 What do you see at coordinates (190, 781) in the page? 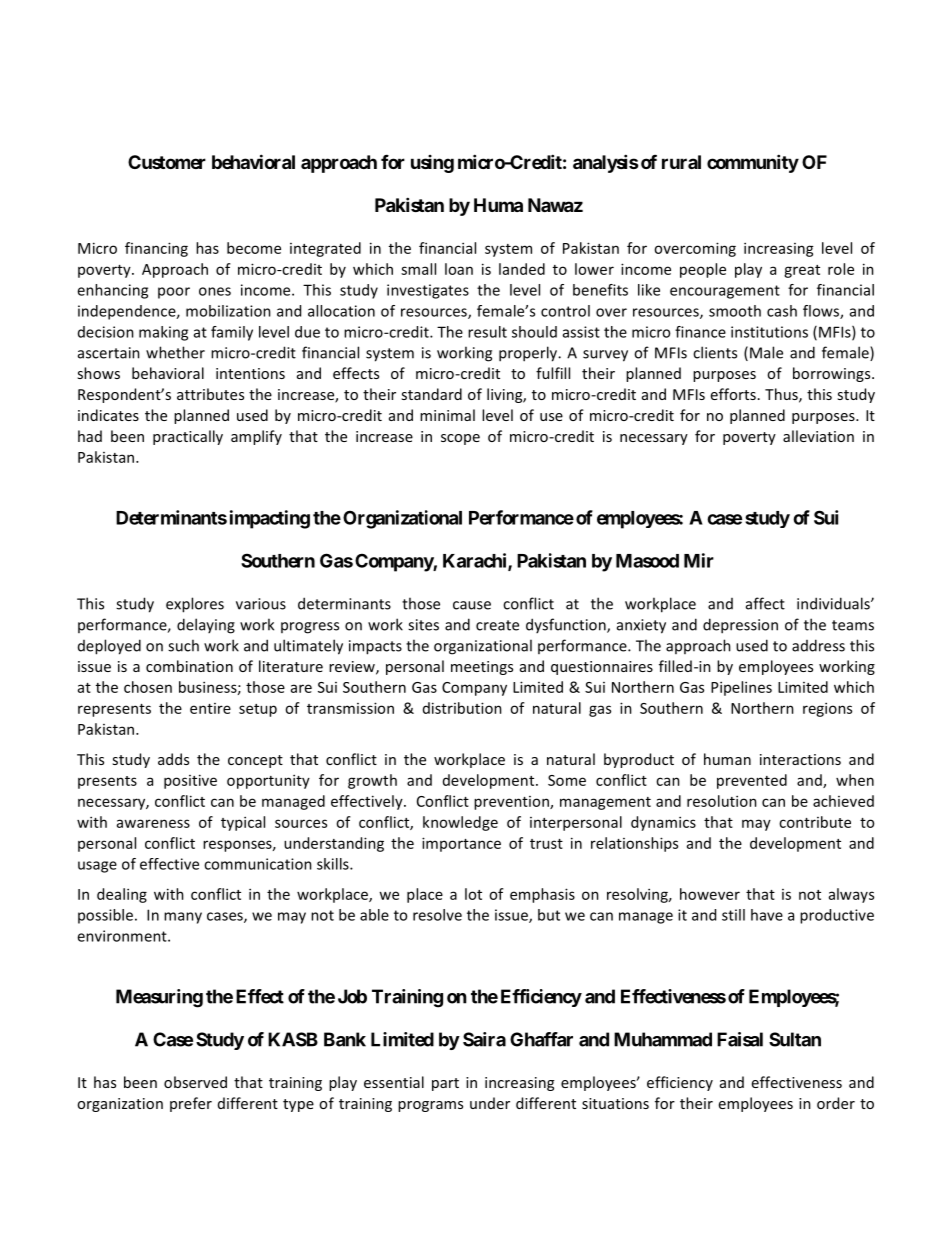
I see `positive` at bounding box center [190, 781].
